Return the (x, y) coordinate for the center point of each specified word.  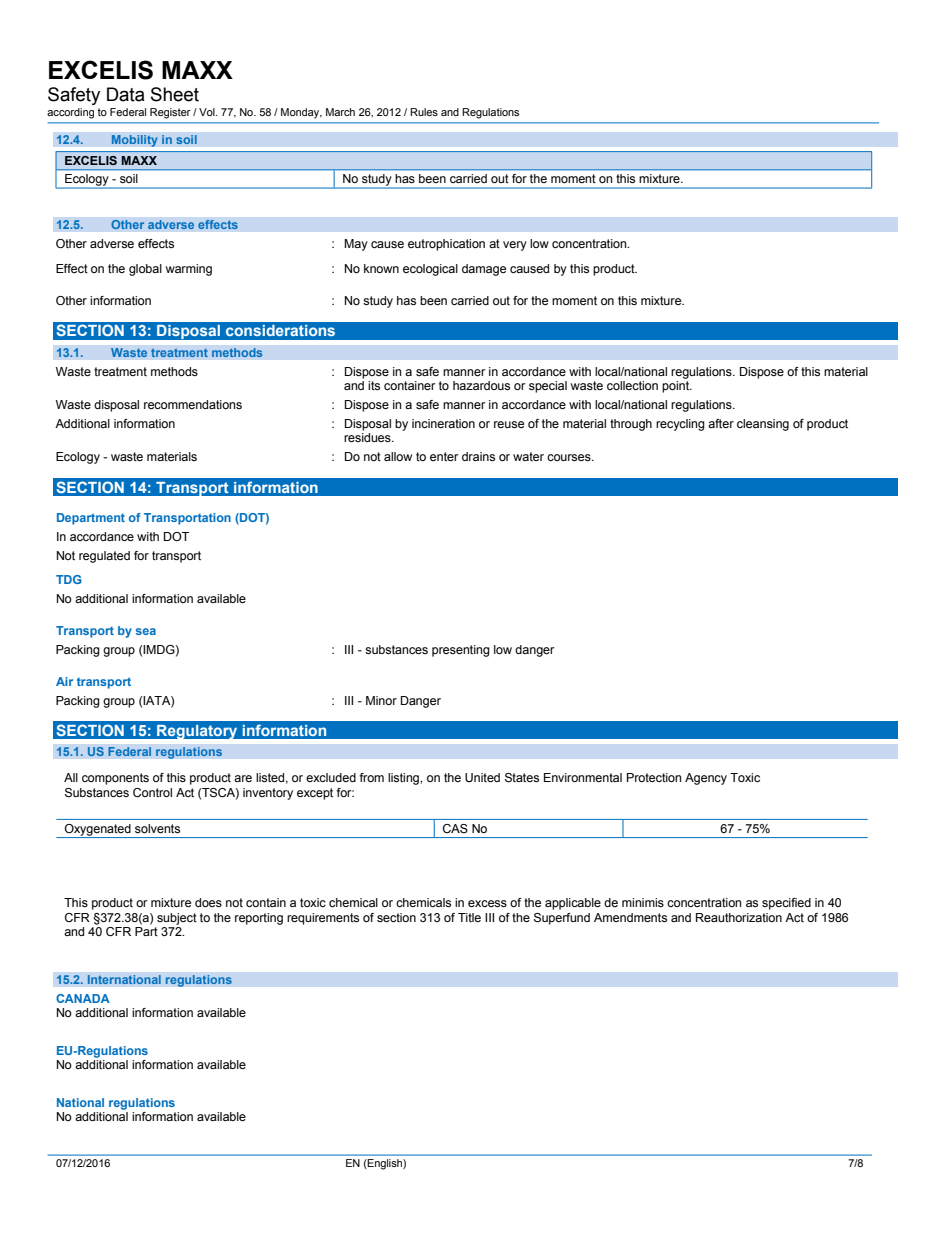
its (374, 385)
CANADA (83, 998)
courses (570, 457)
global (145, 270)
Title (469, 917)
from (372, 777)
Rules (424, 112)
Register (170, 113)
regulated (104, 557)
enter (444, 456)
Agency (706, 779)
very (515, 246)
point (677, 387)
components (115, 779)
